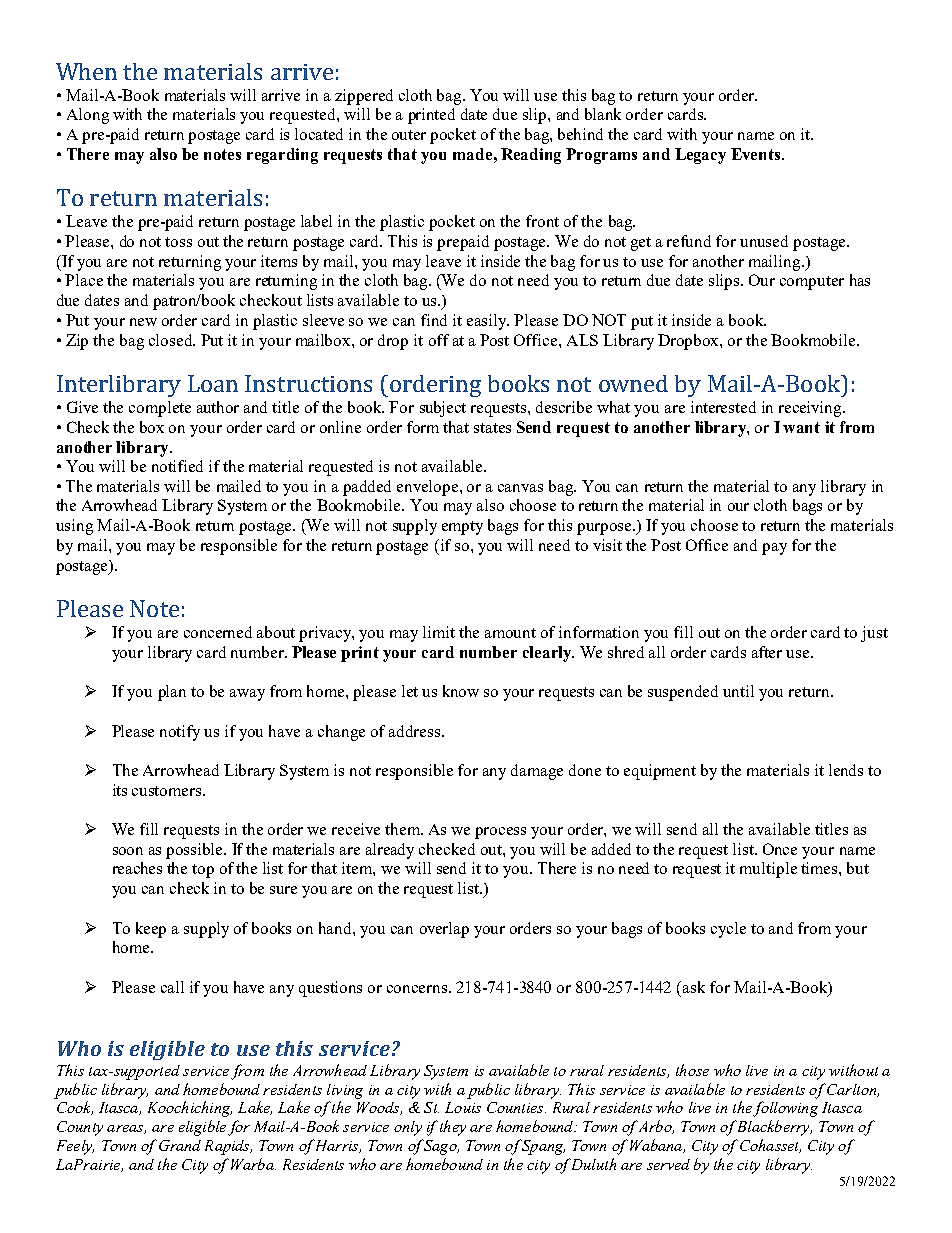 Image resolution: width=952 pixels, height=1233 pixels. What do you see at coordinates (728, 930) in the image?
I see `cycle` at bounding box center [728, 930].
